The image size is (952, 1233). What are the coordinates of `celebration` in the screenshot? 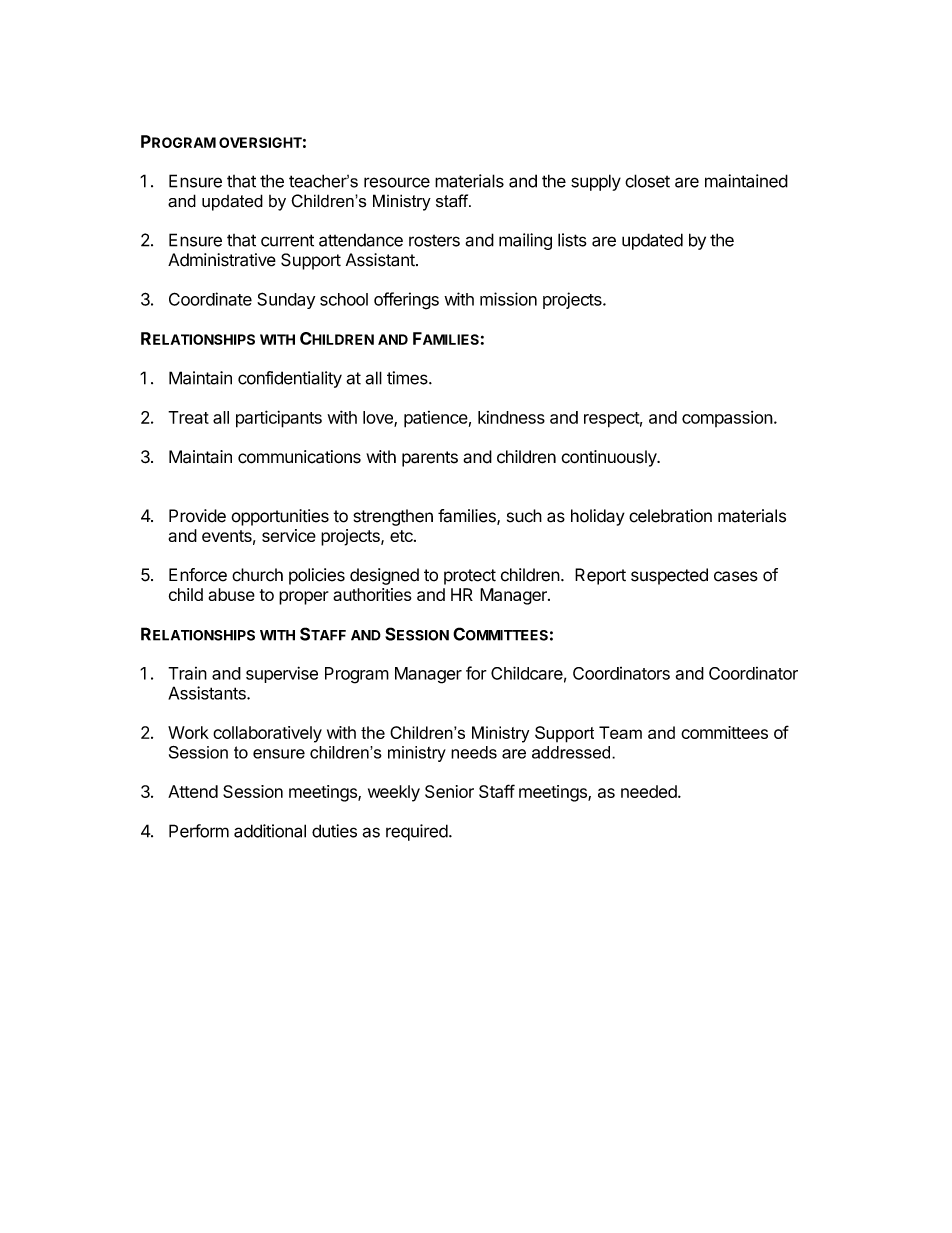 It's located at (670, 516).
